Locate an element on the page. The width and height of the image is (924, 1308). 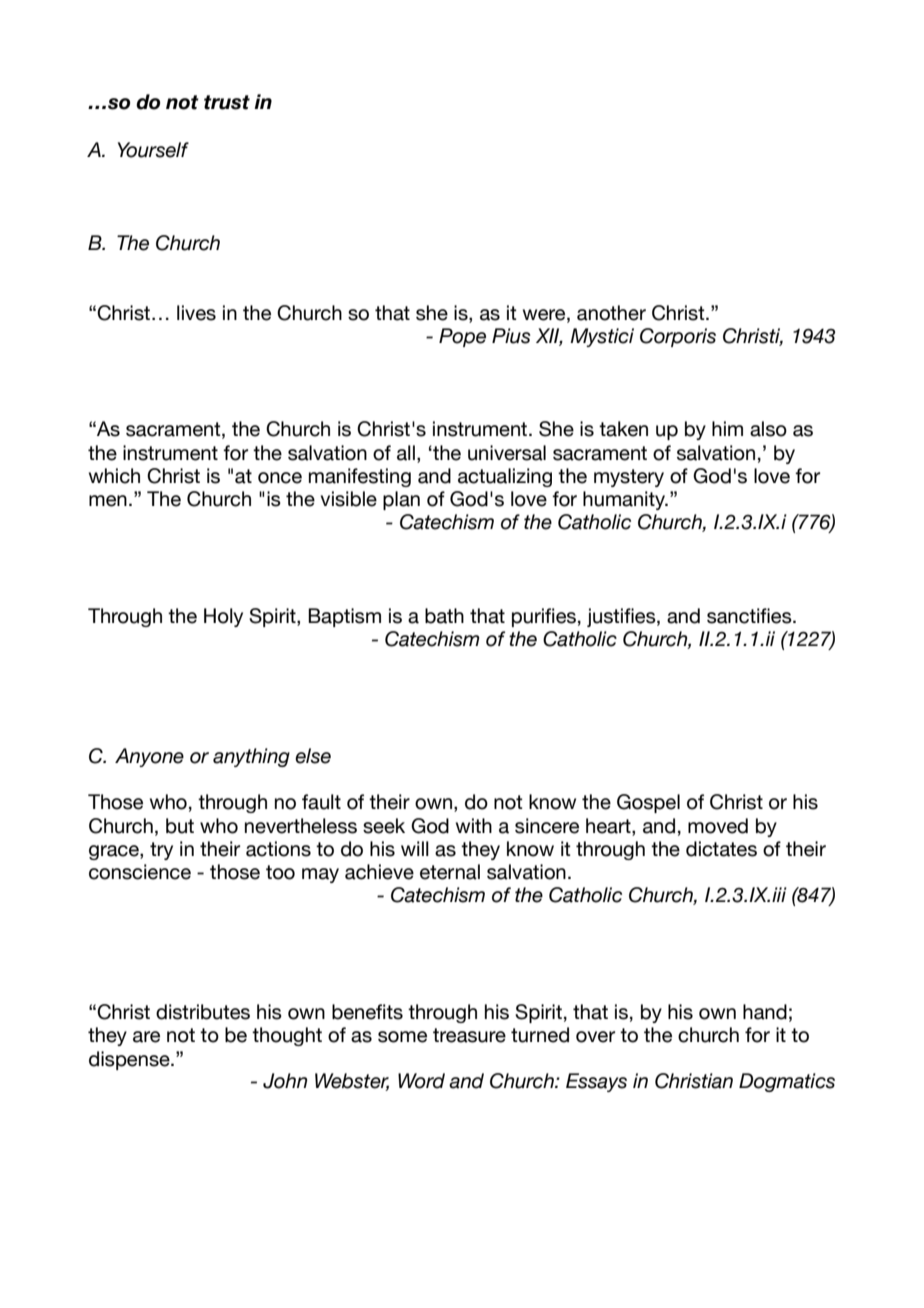
Yourself is located at coordinates (153, 150).
